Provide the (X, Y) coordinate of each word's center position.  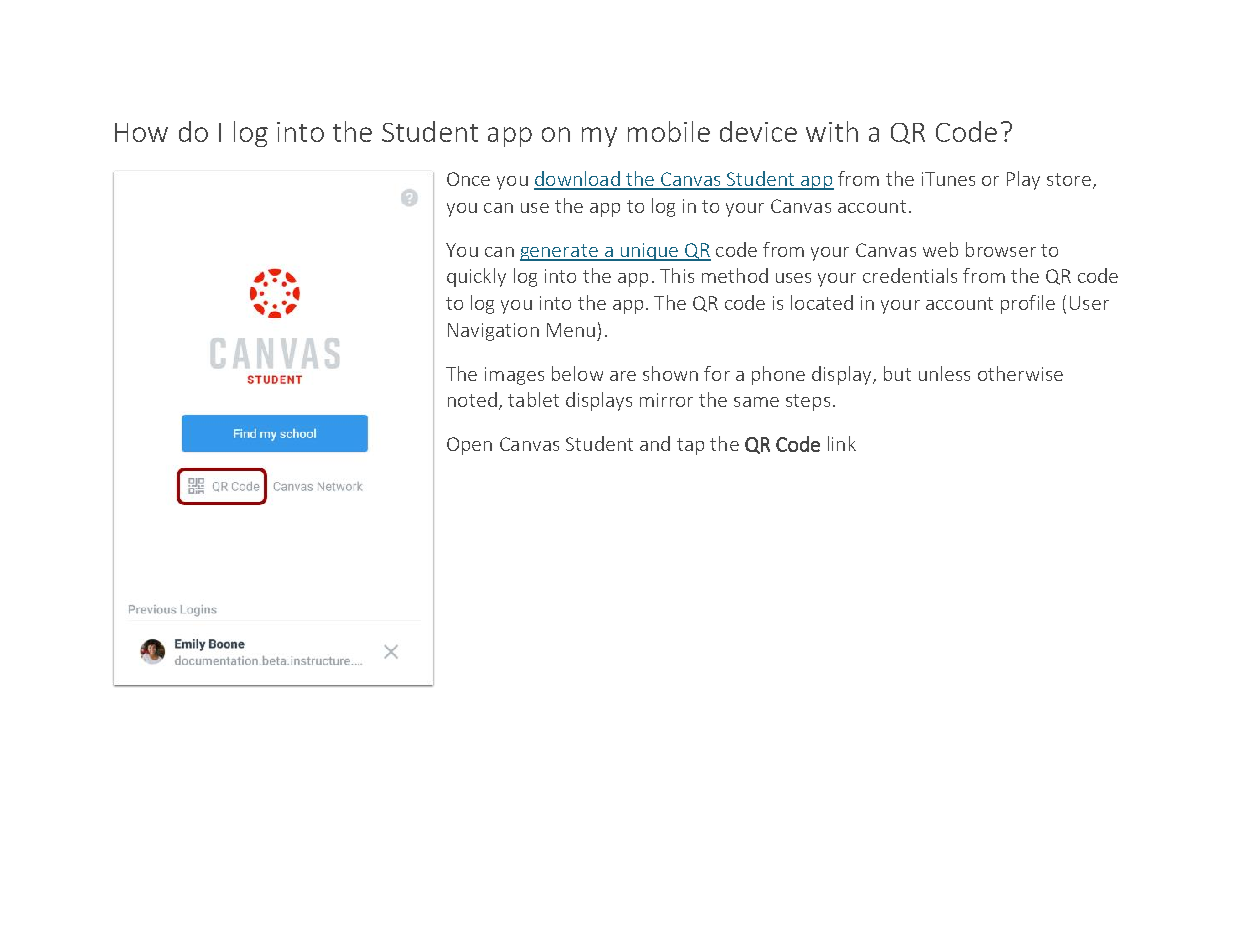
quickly (476, 277)
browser (1001, 249)
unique (649, 252)
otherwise (1020, 373)
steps (808, 402)
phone (778, 375)
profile (1028, 304)
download (578, 180)
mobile (669, 131)
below (577, 373)
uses (793, 278)
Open (469, 446)
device (758, 131)
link (842, 443)
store (1069, 179)
